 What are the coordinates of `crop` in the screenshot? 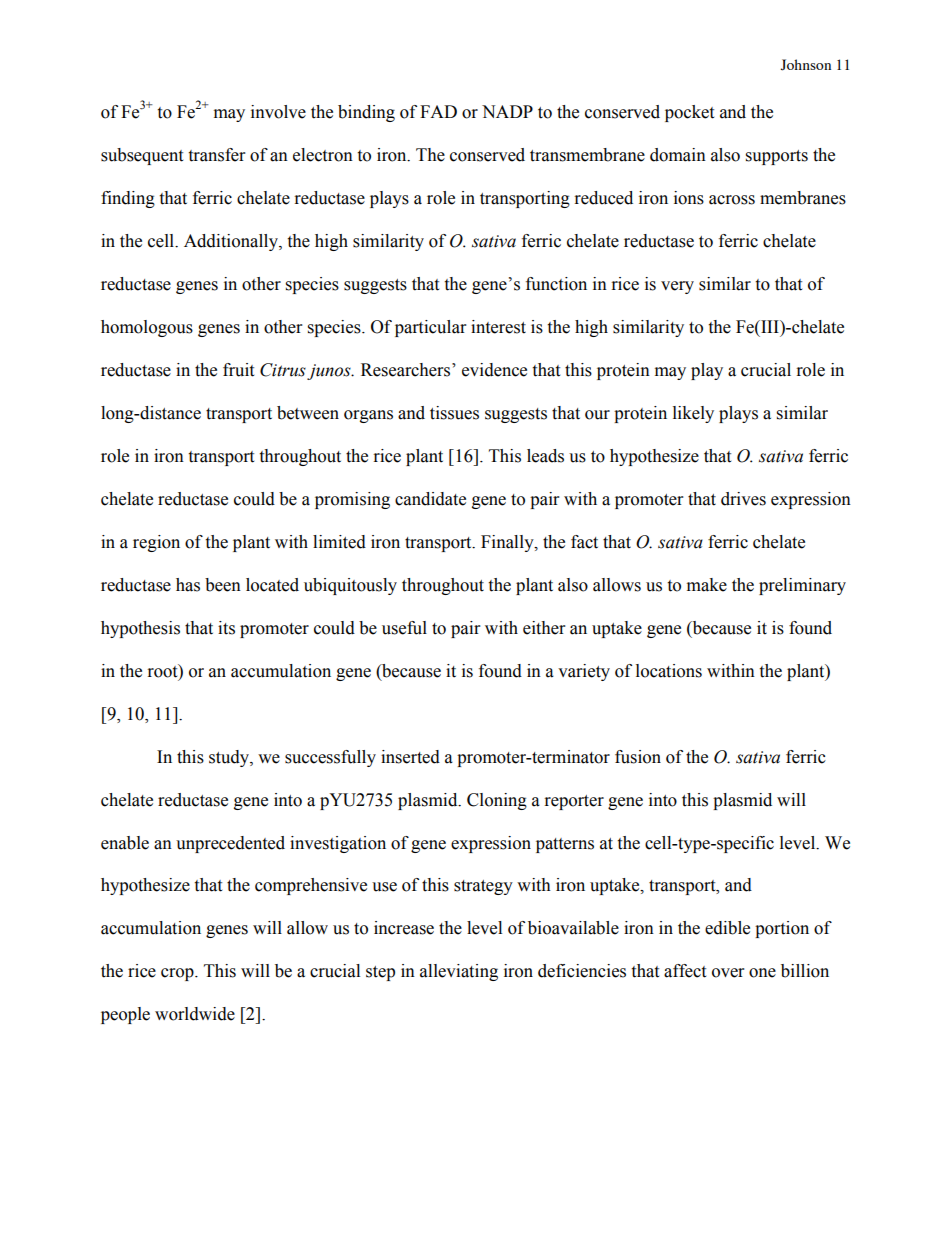 It's located at (178, 974).
